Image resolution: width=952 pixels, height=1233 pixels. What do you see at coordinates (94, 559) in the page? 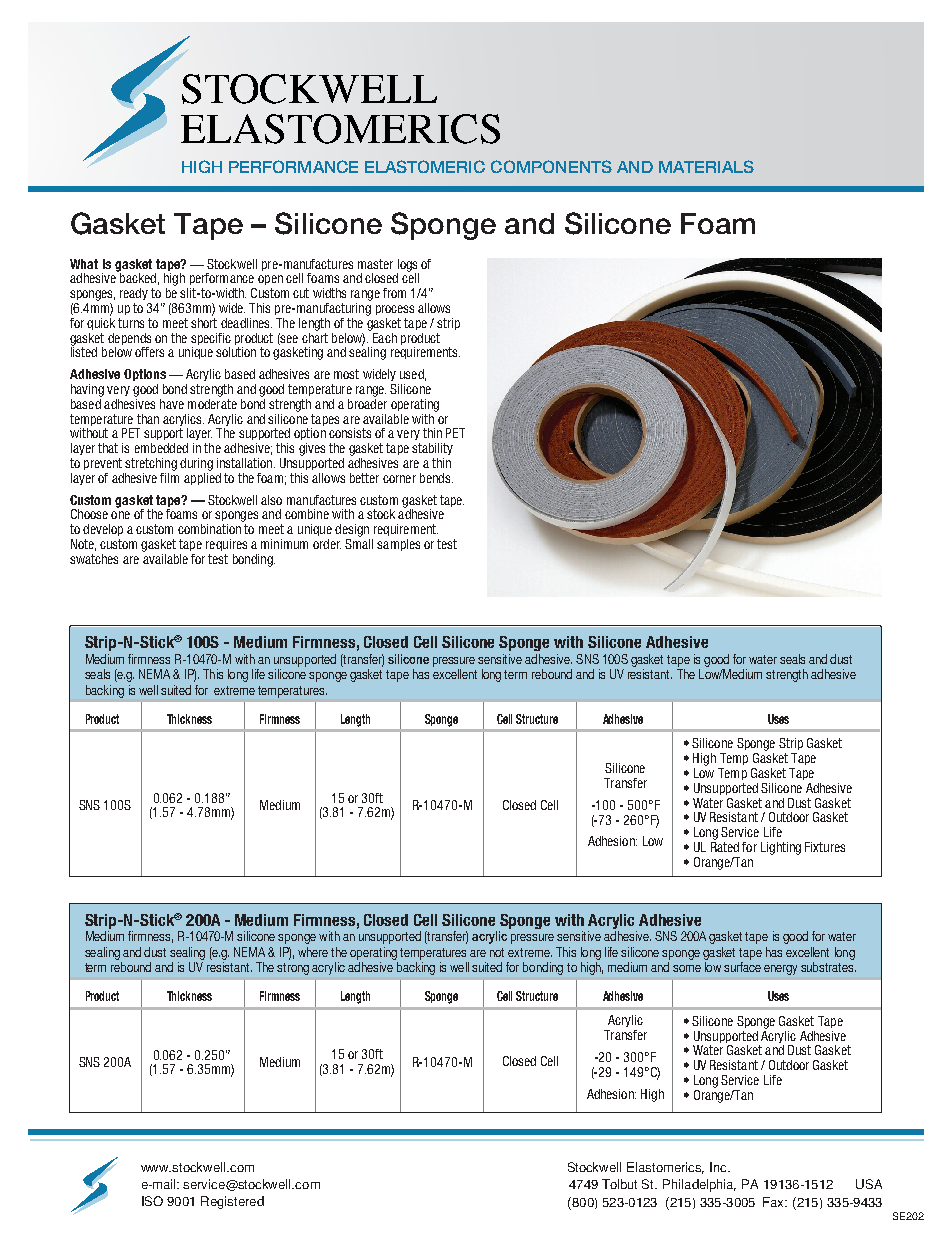
I see `swatches` at bounding box center [94, 559].
